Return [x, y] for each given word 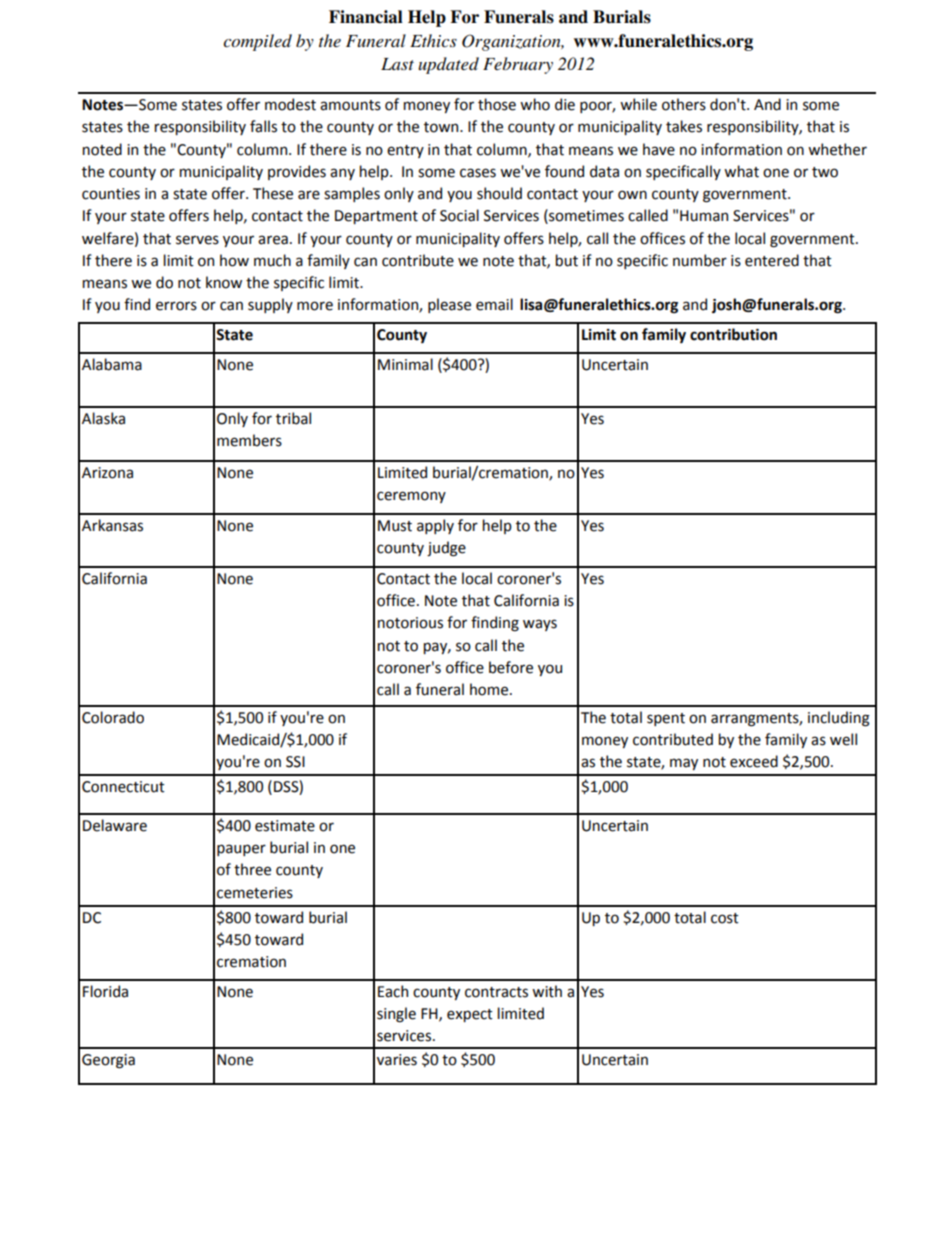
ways [540, 625]
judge [446, 549]
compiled [257, 42]
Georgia [108, 1061]
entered [772, 260]
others [684, 104]
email [494, 304]
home [490, 689]
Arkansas [112, 525]
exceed [754, 761]
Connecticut [123, 787]
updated [448, 65]
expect [470, 1015]
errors [176, 306]
